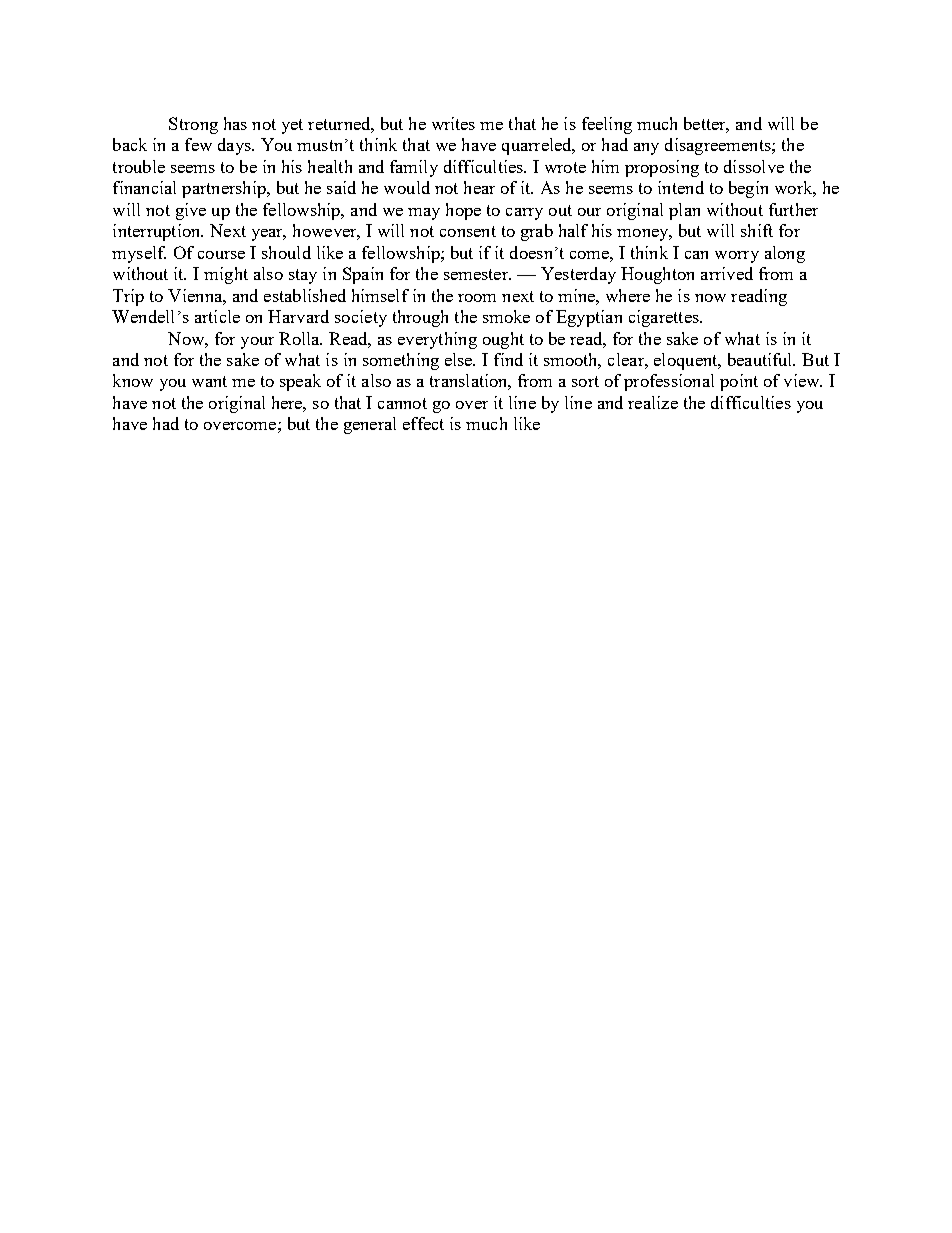 This screenshot has height=1233, width=952. What do you see at coordinates (225, 189) in the screenshot?
I see `partnership` at bounding box center [225, 189].
